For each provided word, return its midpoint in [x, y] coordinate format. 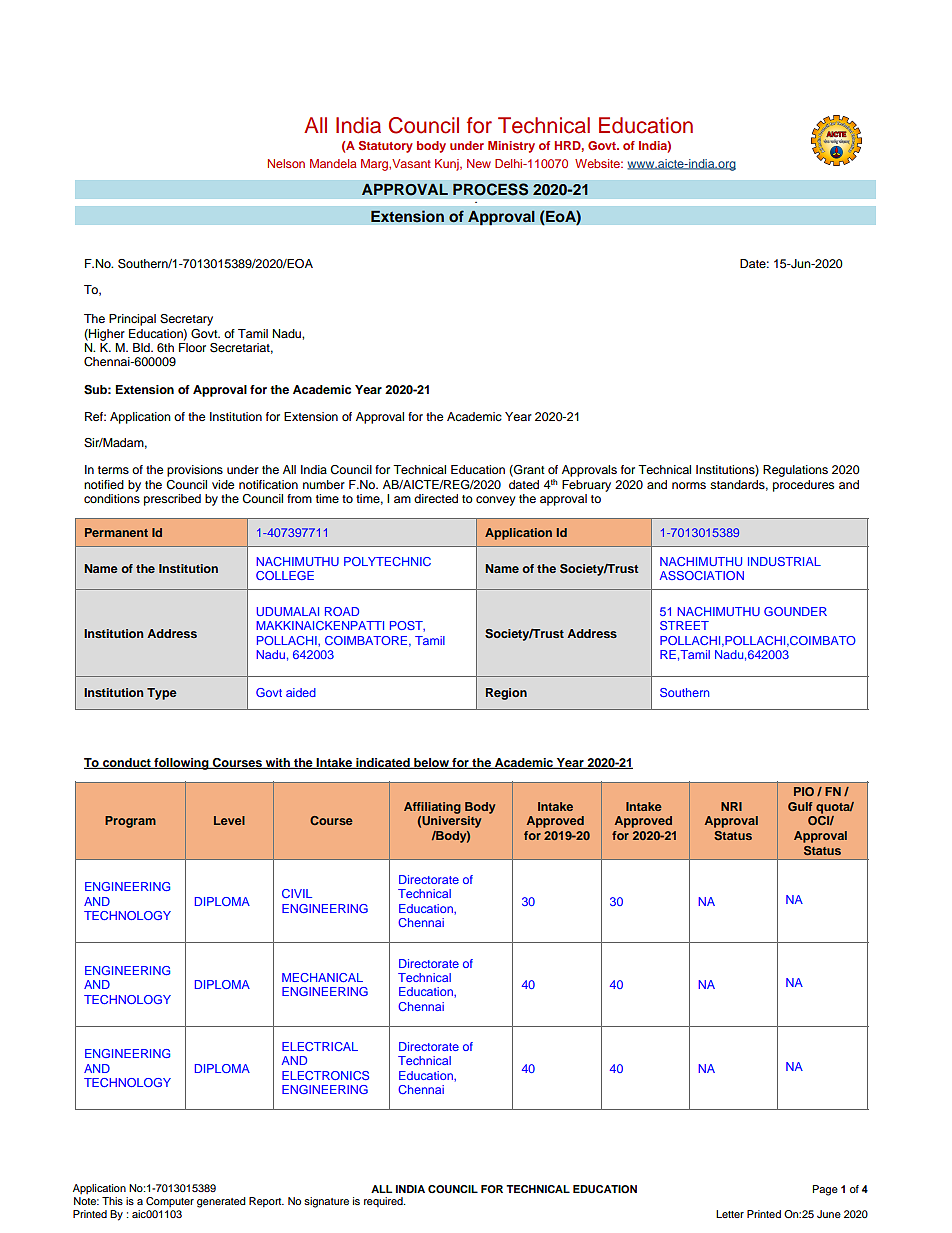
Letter [730, 1214]
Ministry [511, 147]
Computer [170, 1202]
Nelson [286, 163]
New [479, 163]
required [384, 1202]
